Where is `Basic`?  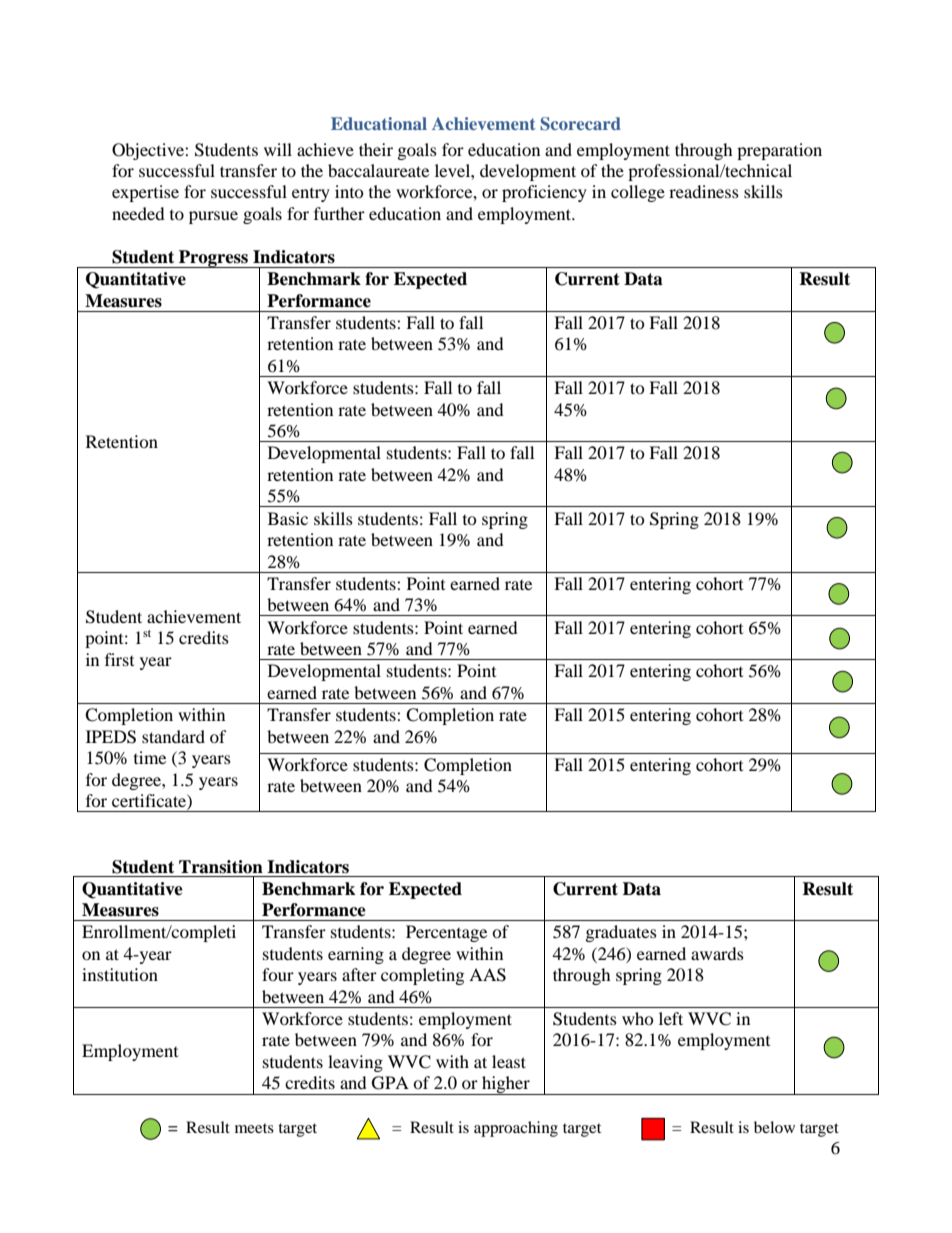
Basic is located at coordinates (288, 518).
